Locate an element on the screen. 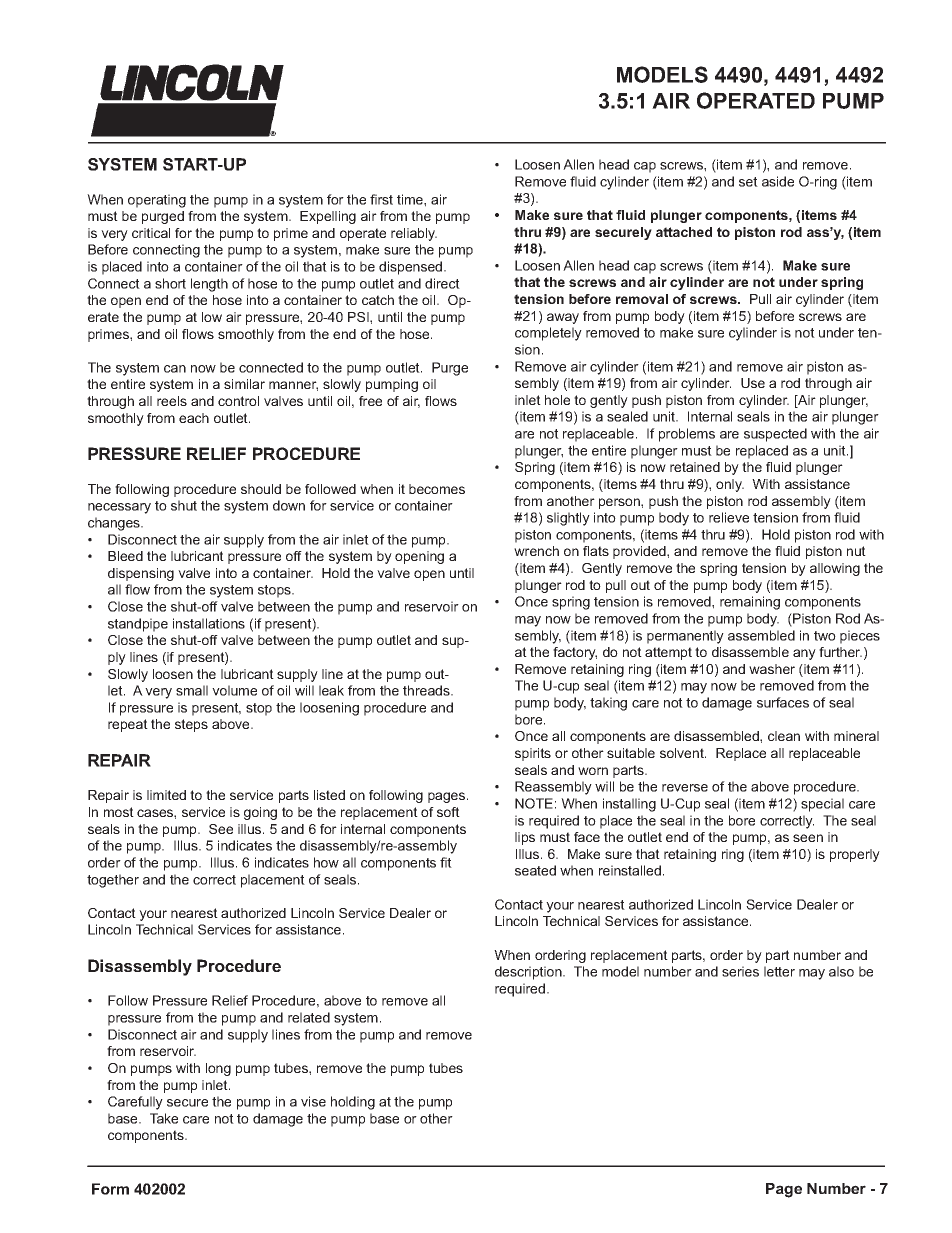 The image size is (952, 1233). letter is located at coordinates (779, 971).
